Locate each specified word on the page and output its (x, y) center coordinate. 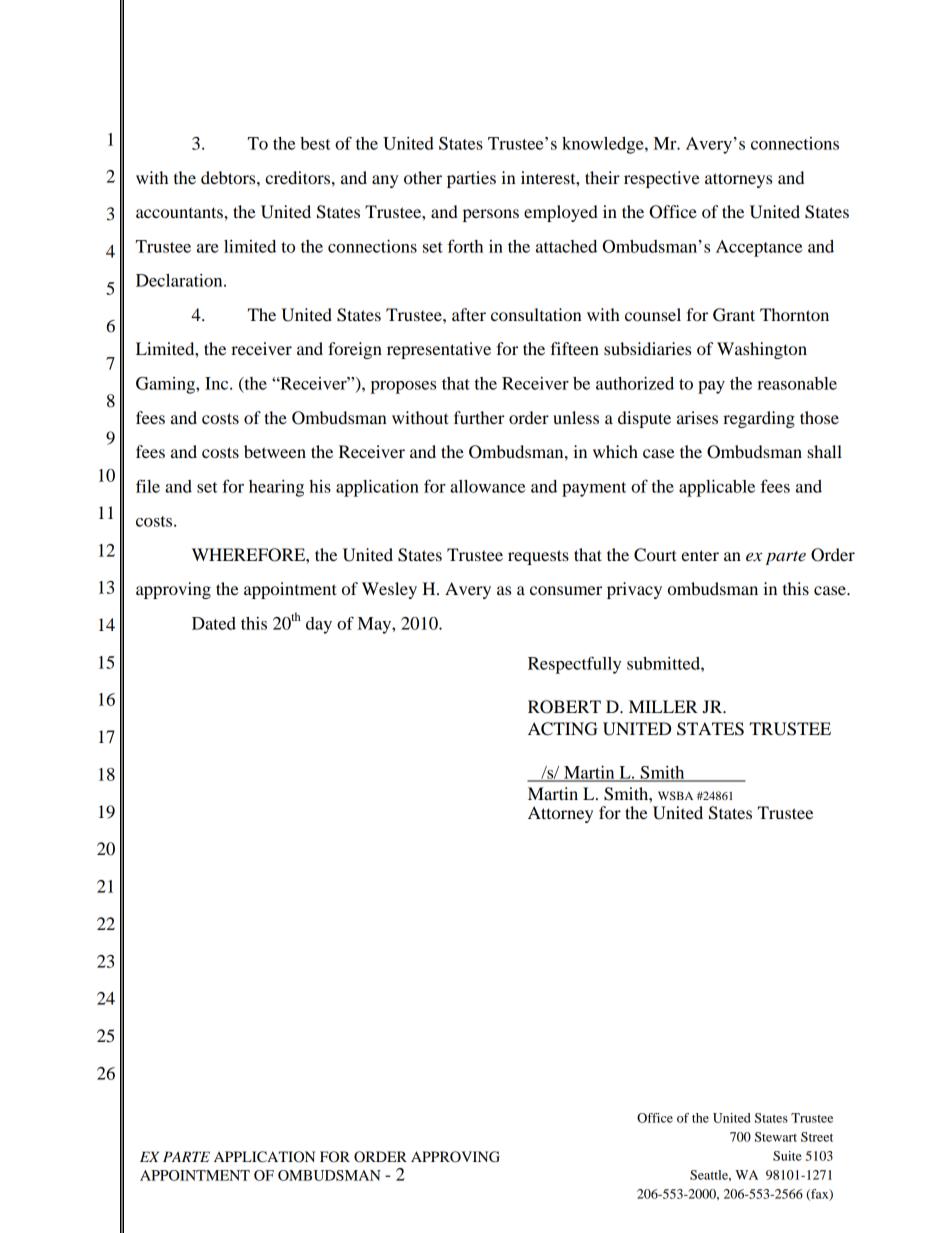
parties (471, 179)
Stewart (776, 1137)
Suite (787, 1156)
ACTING (563, 729)
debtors (229, 177)
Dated (214, 623)
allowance (487, 486)
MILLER (663, 706)
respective (662, 179)
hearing (276, 488)
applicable (717, 488)
